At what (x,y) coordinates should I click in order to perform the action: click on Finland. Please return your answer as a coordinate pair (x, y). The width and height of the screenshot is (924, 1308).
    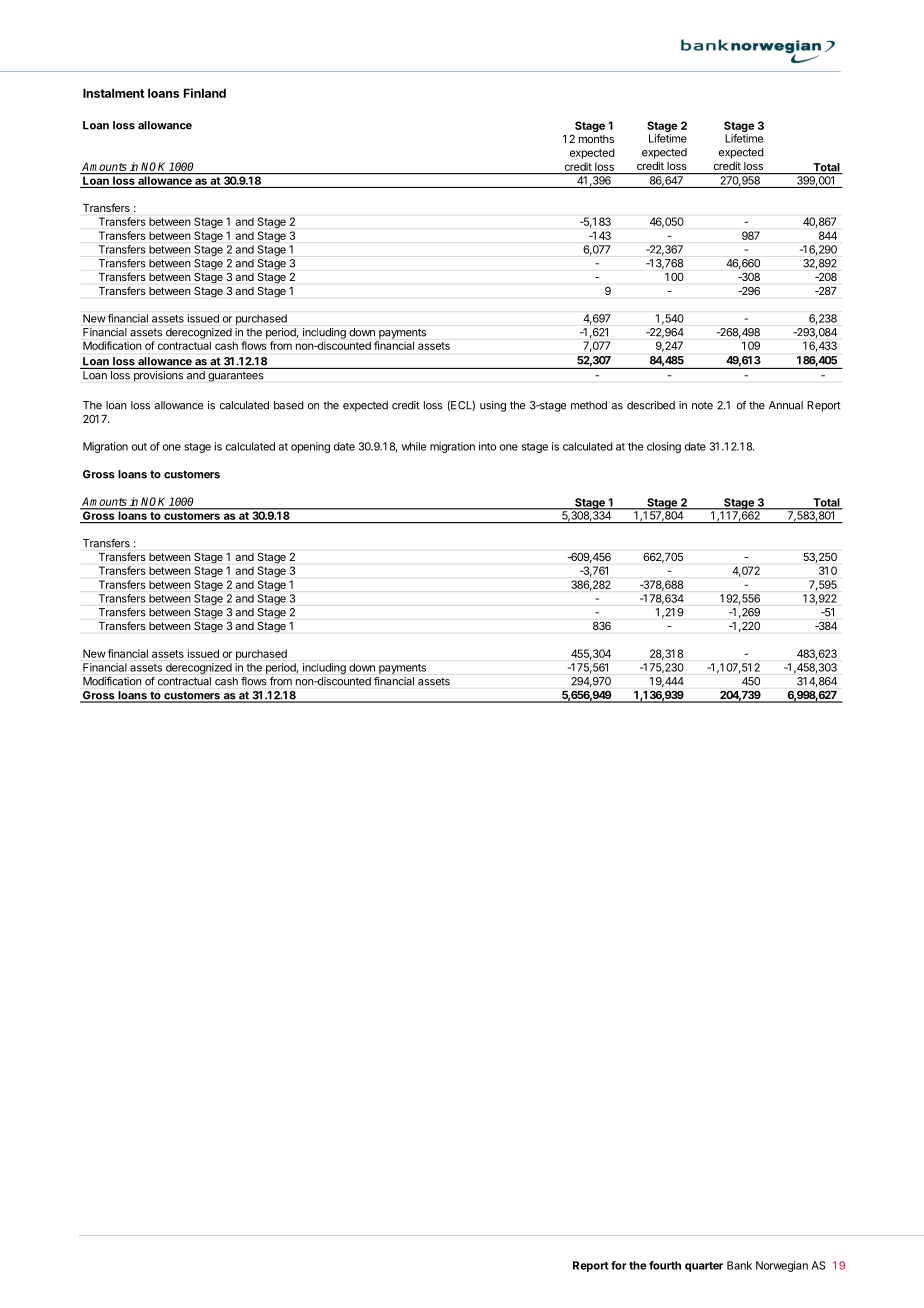
    Looking at the image, I should click on (205, 93).
